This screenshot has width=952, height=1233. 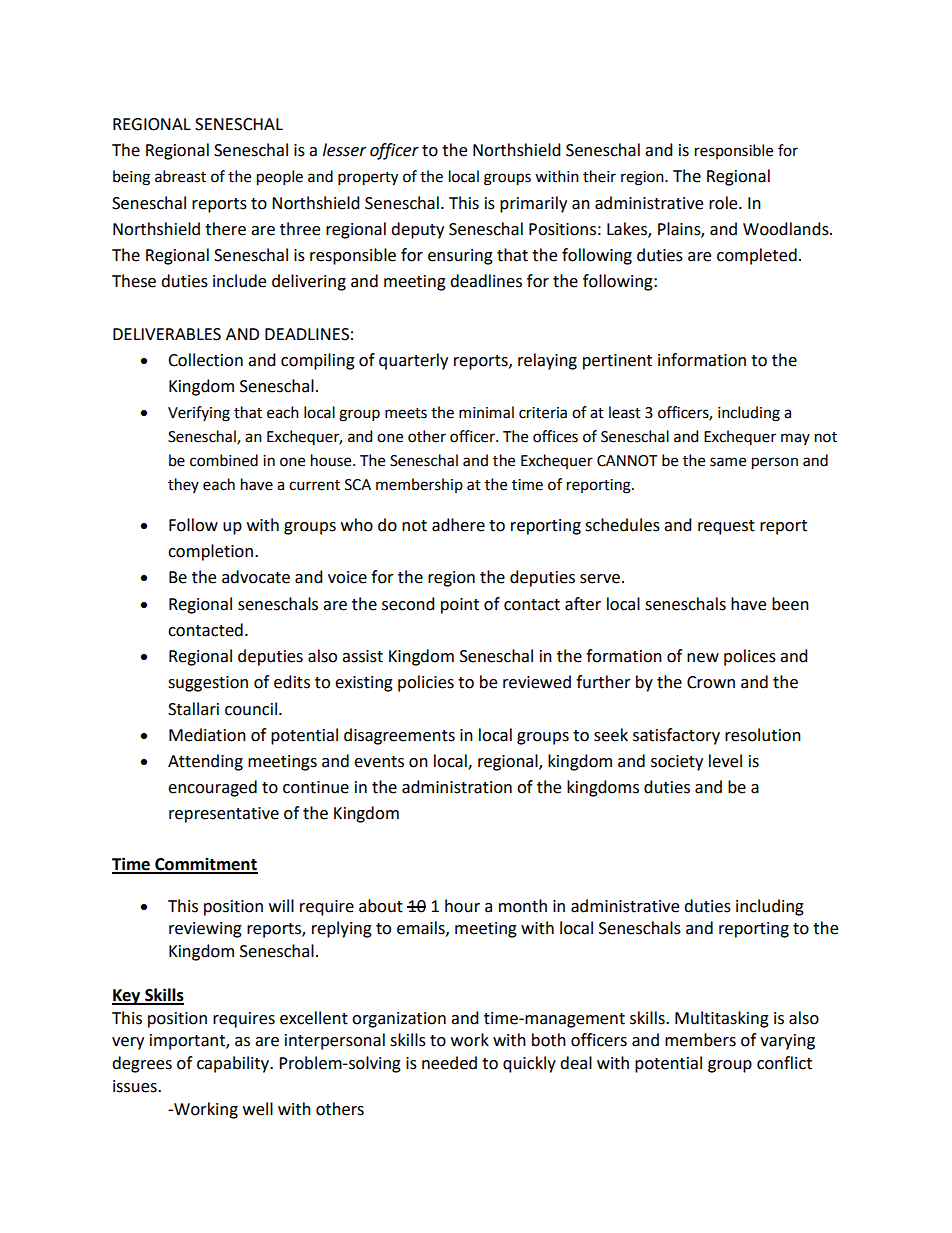 I want to click on point, so click(x=460, y=606).
